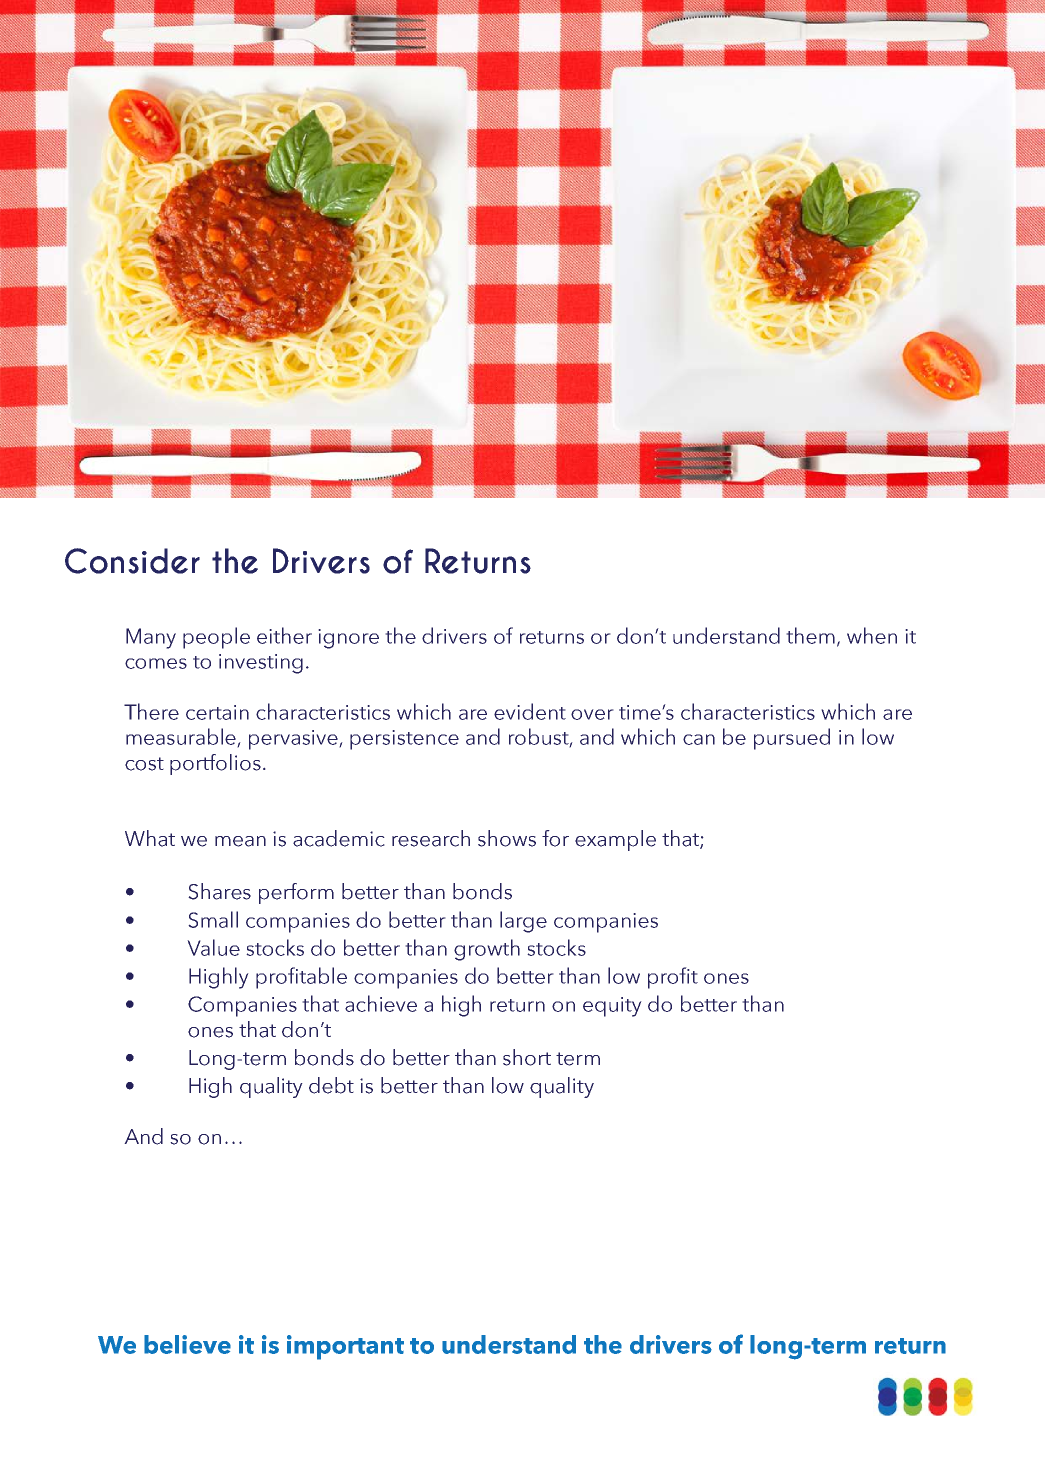  I want to click on believe, so click(187, 1344).
